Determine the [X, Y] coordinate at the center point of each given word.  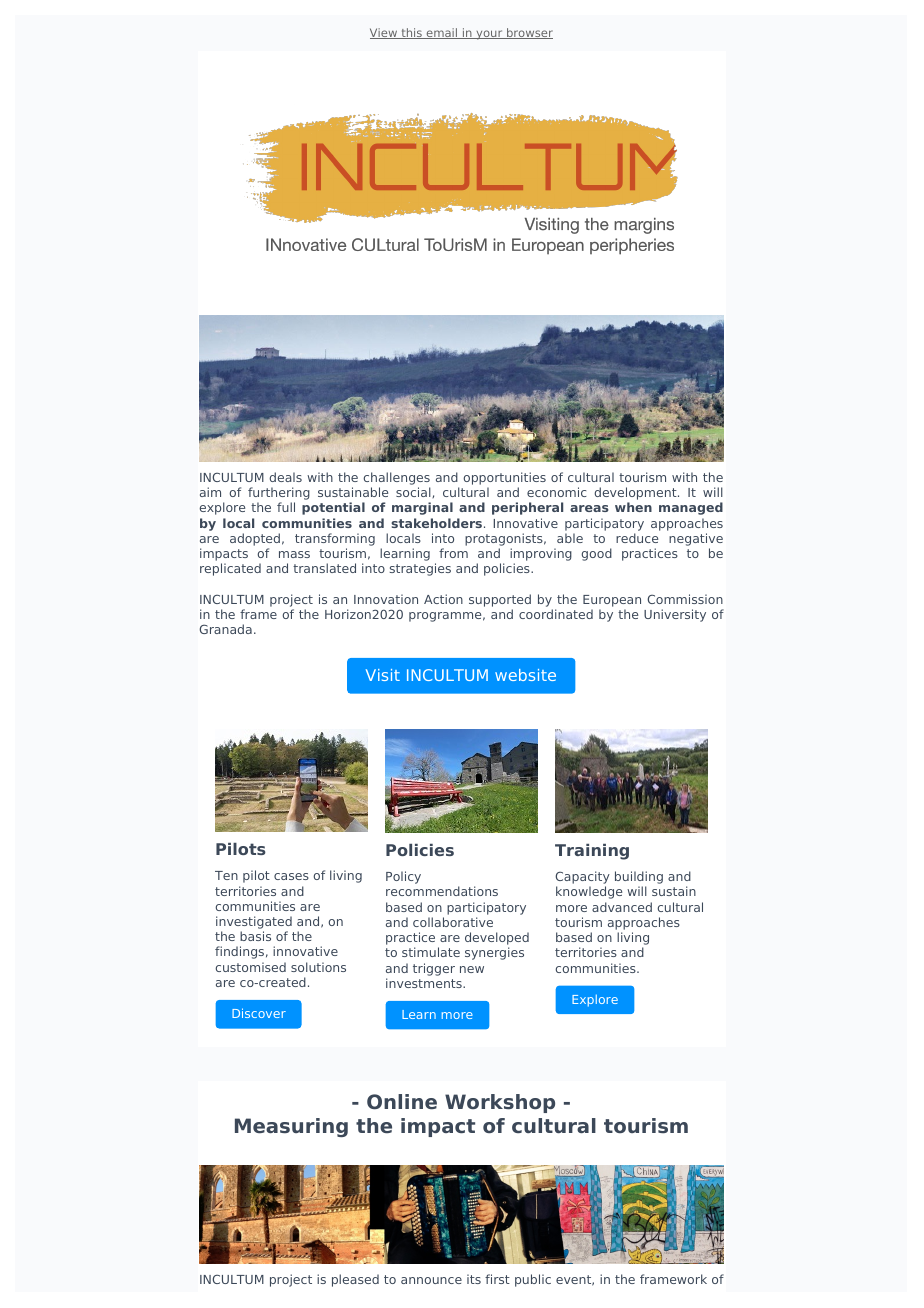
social [414, 492]
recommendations [442, 891]
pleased [355, 1280]
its [474, 1279]
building [639, 879]
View [385, 33]
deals [285, 477]
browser [529, 33]
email [442, 33]
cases [291, 876]
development [636, 495]
